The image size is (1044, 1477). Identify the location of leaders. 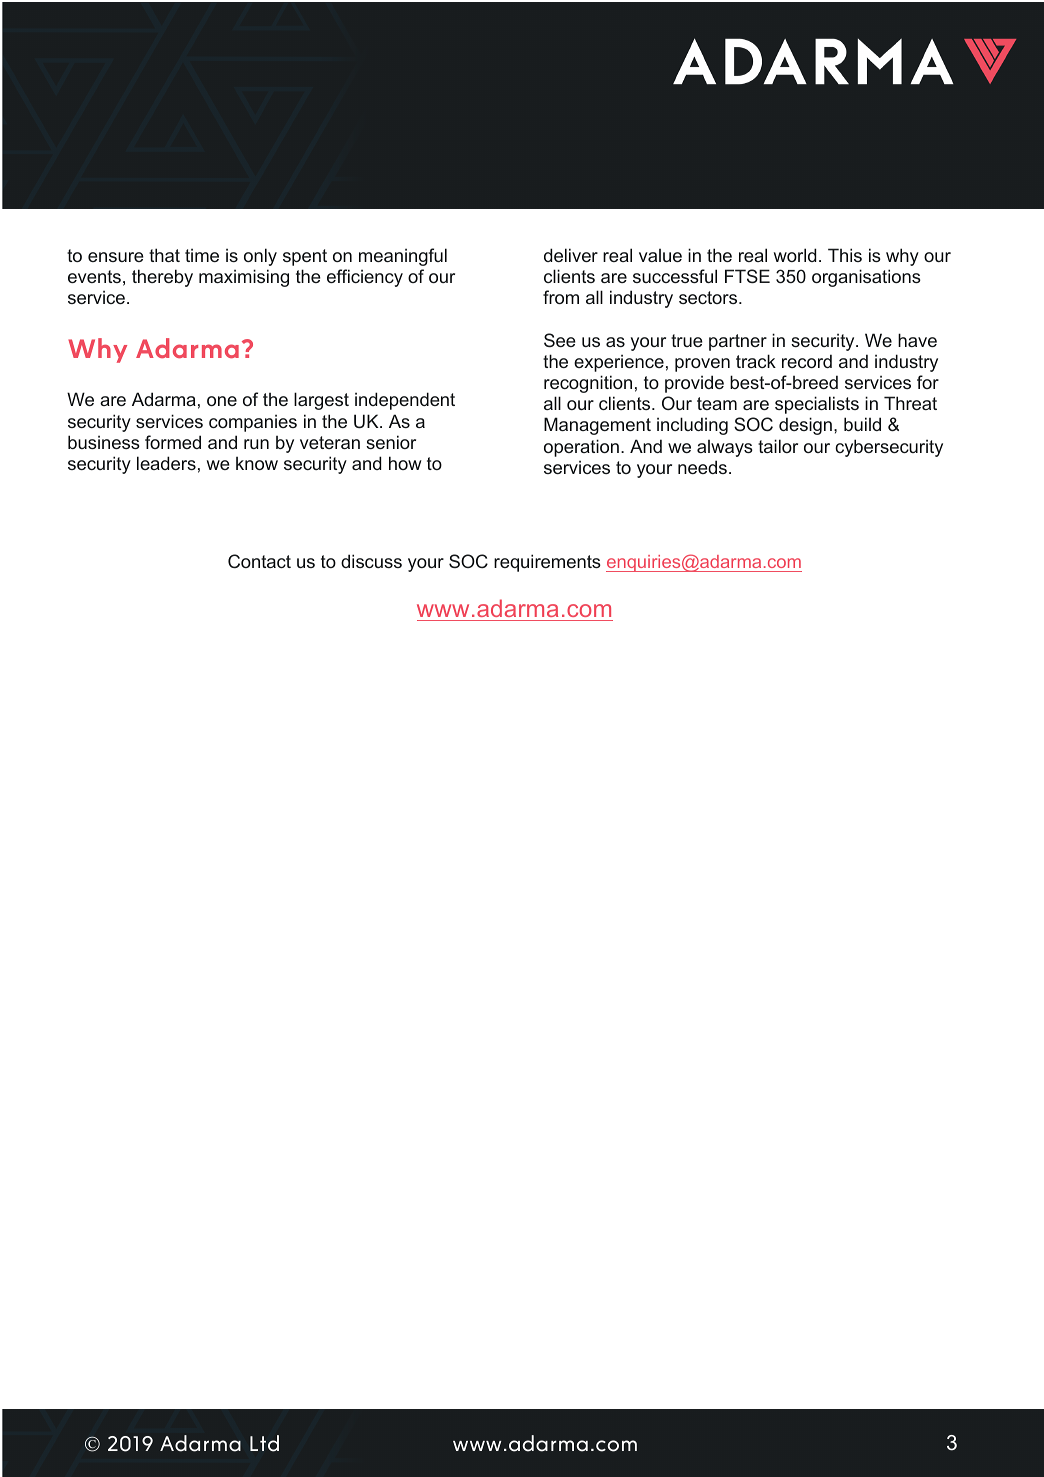
(166, 463).
